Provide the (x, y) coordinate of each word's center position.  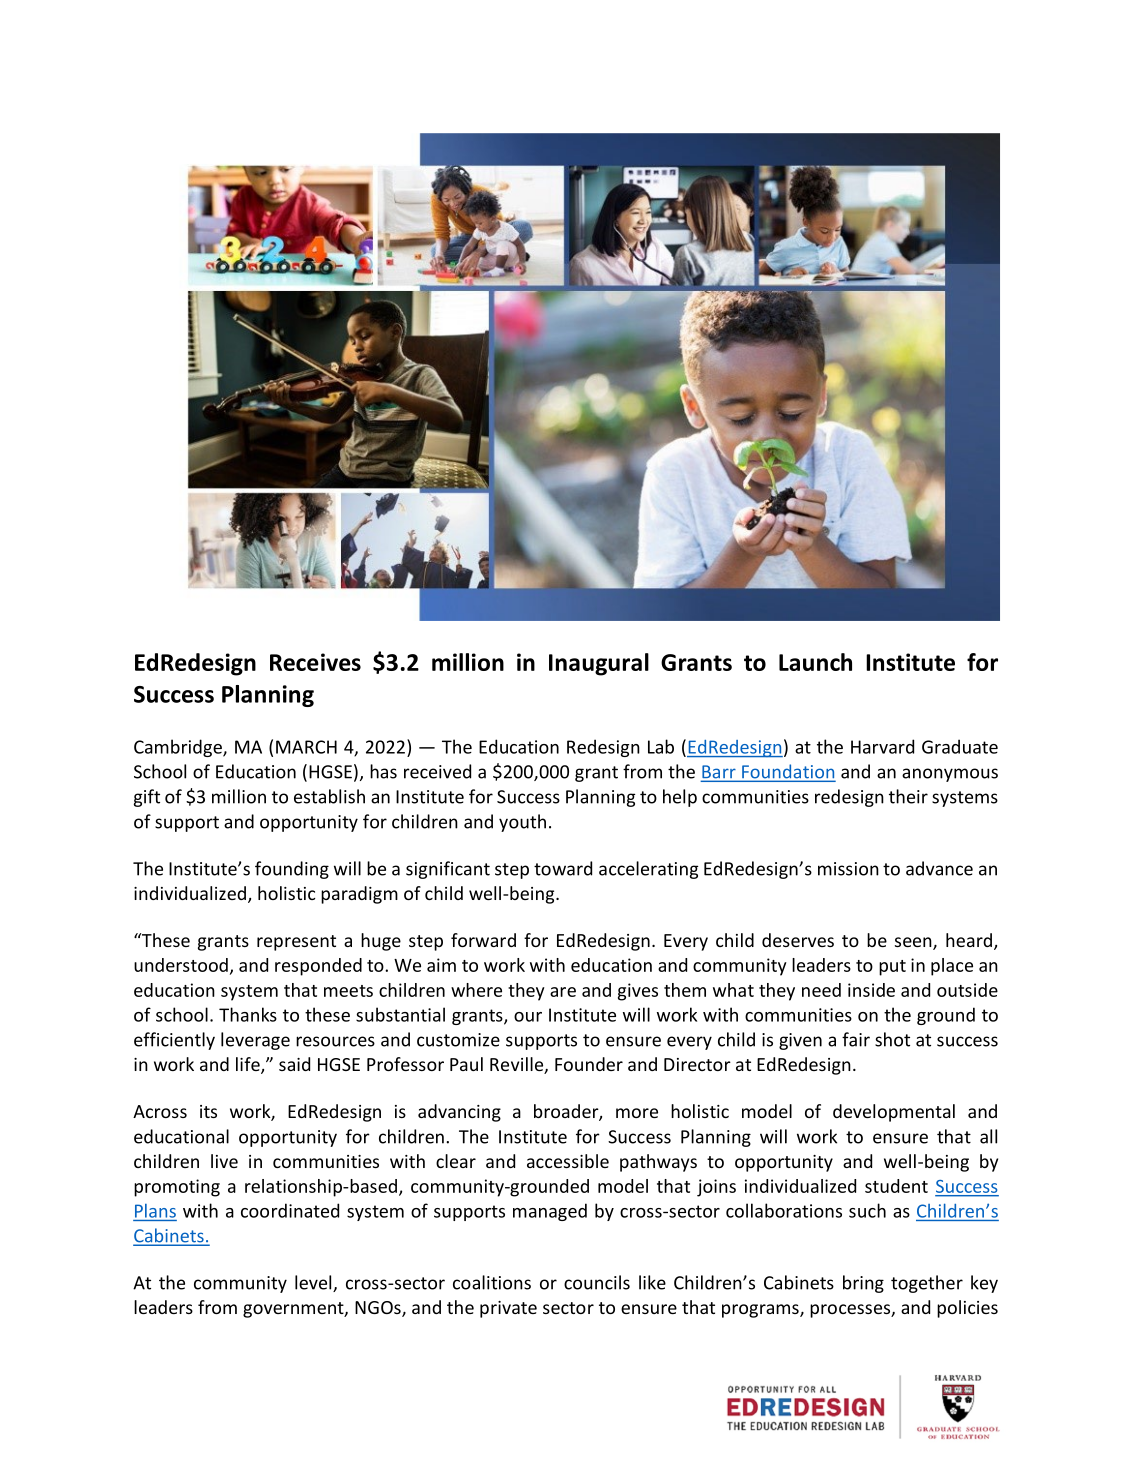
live (224, 1161)
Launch (815, 662)
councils (597, 1282)
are (563, 992)
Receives (315, 662)
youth (522, 823)
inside (871, 990)
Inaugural (599, 664)
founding (292, 870)
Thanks (248, 1014)
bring (863, 1284)
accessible (568, 1161)
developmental (894, 1113)
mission (848, 869)
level (314, 1283)
